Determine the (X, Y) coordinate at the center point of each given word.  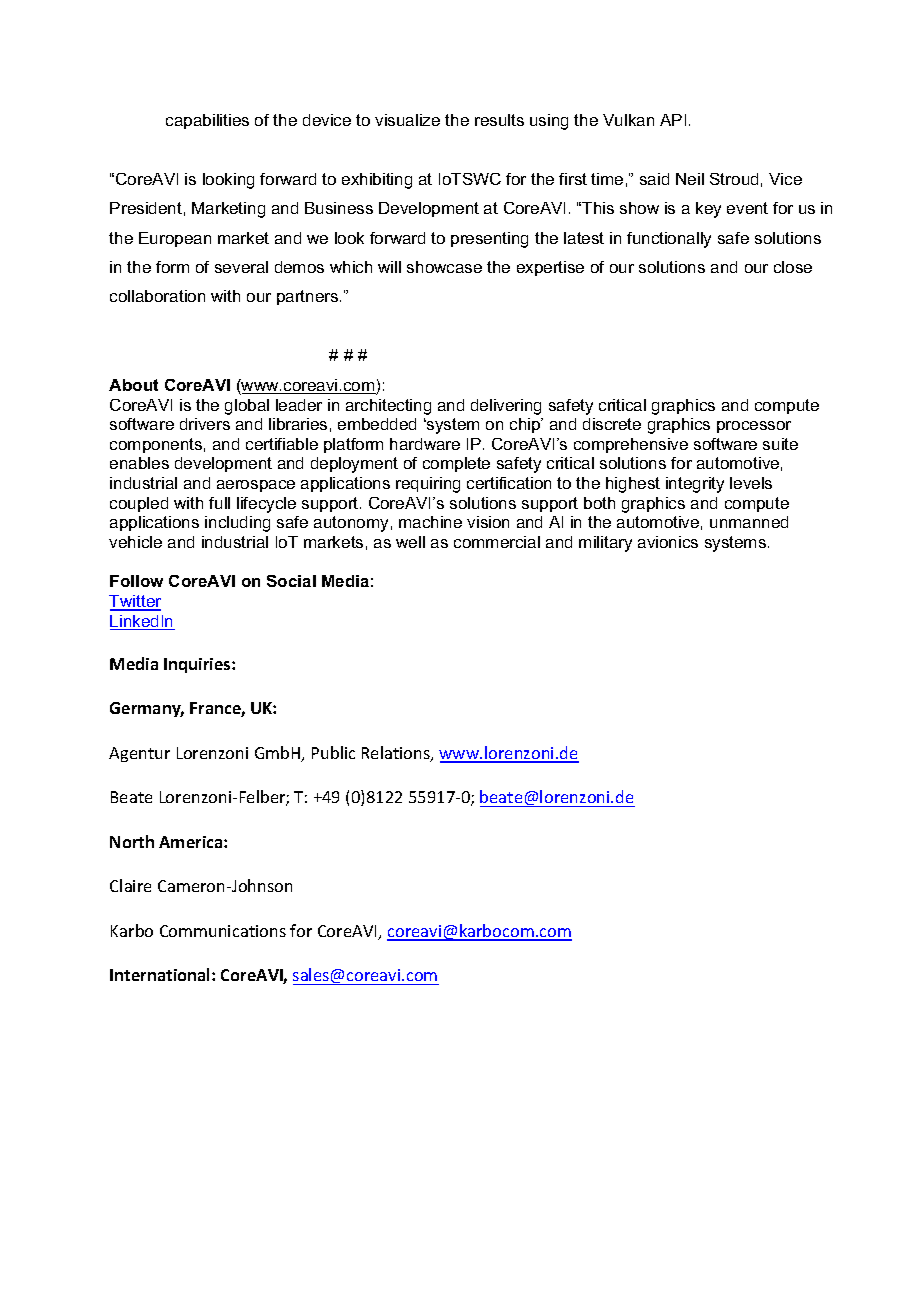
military (605, 544)
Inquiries (198, 665)
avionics (668, 542)
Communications (223, 931)
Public (333, 752)
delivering (506, 407)
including (237, 524)
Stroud (734, 179)
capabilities (207, 121)
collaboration (157, 296)
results (499, 120)
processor (754, 427)
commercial (497, 542)
